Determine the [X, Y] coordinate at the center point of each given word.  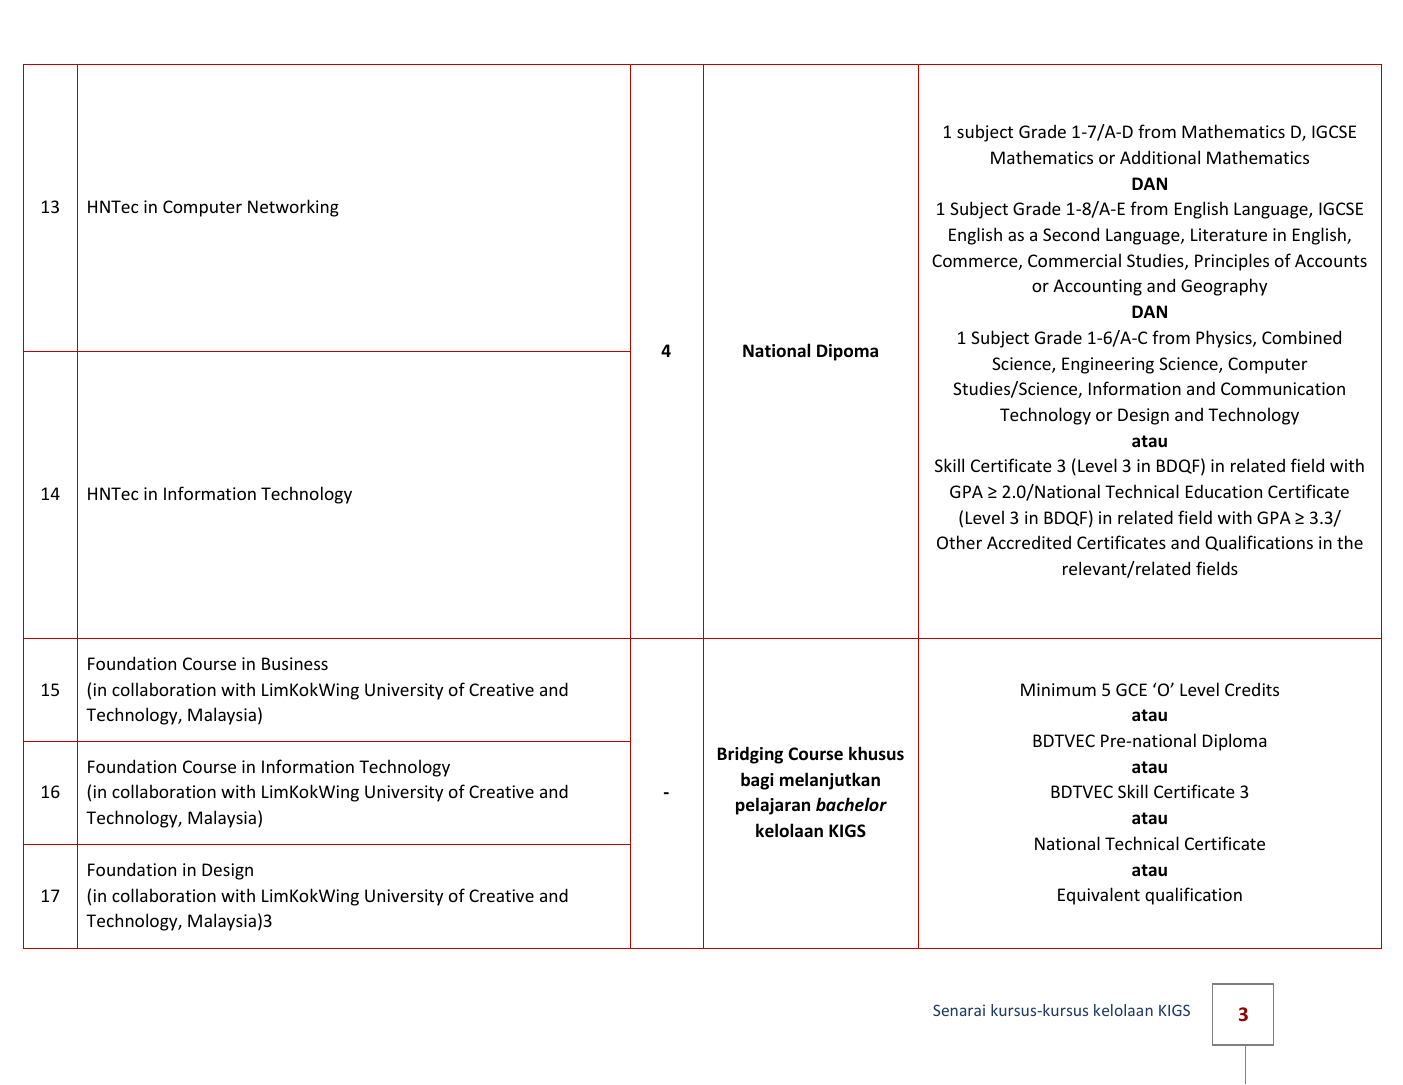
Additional [1160, 157]
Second [1071, 234]
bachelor [851, 804]
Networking [293, 208]
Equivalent [1099, 896]
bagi [757, 781]
